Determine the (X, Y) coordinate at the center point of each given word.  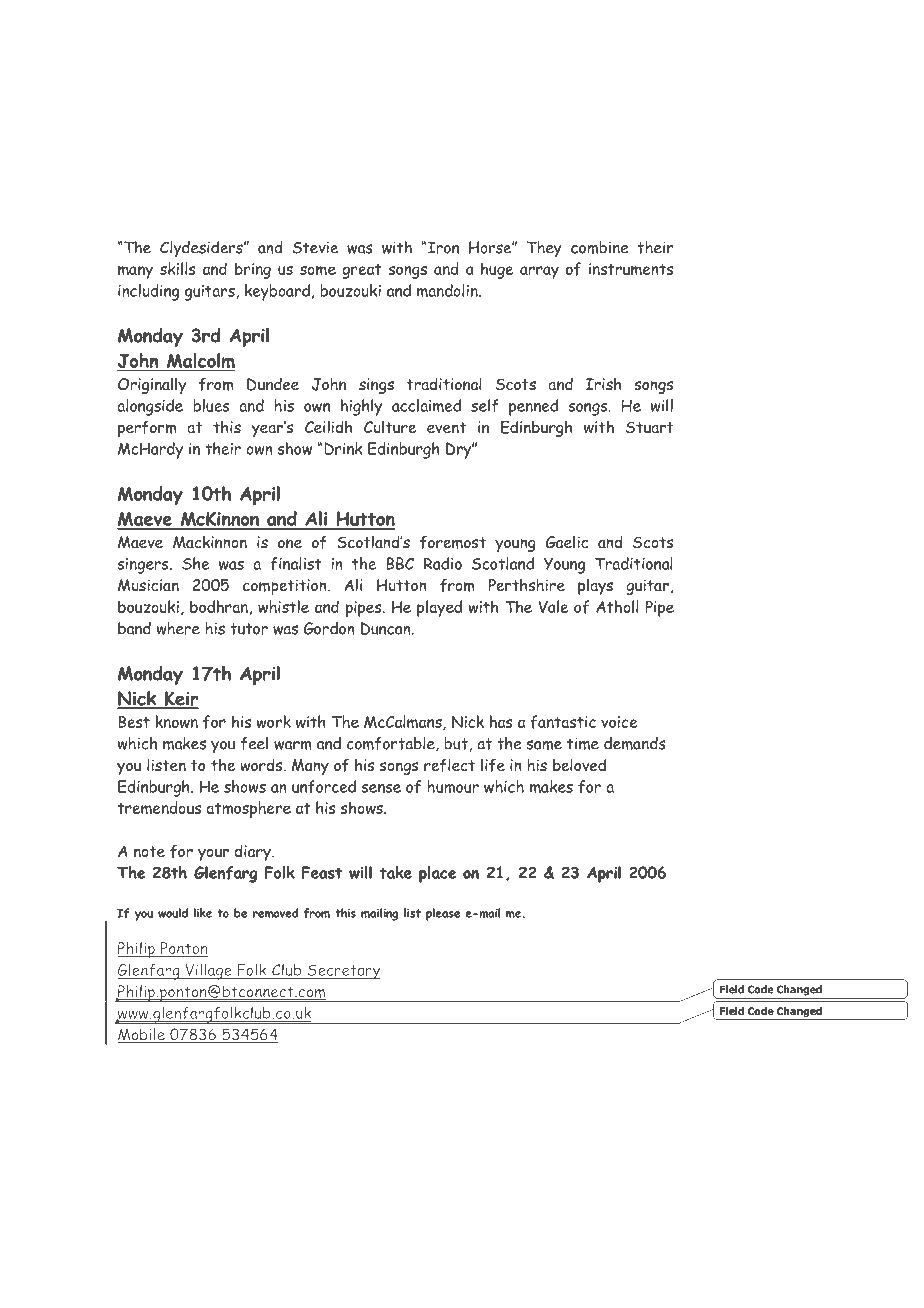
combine (600, 247)
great (361, 271)
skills (178, 268)
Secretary (343, 972)
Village (208, 971)
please (443, 914)
